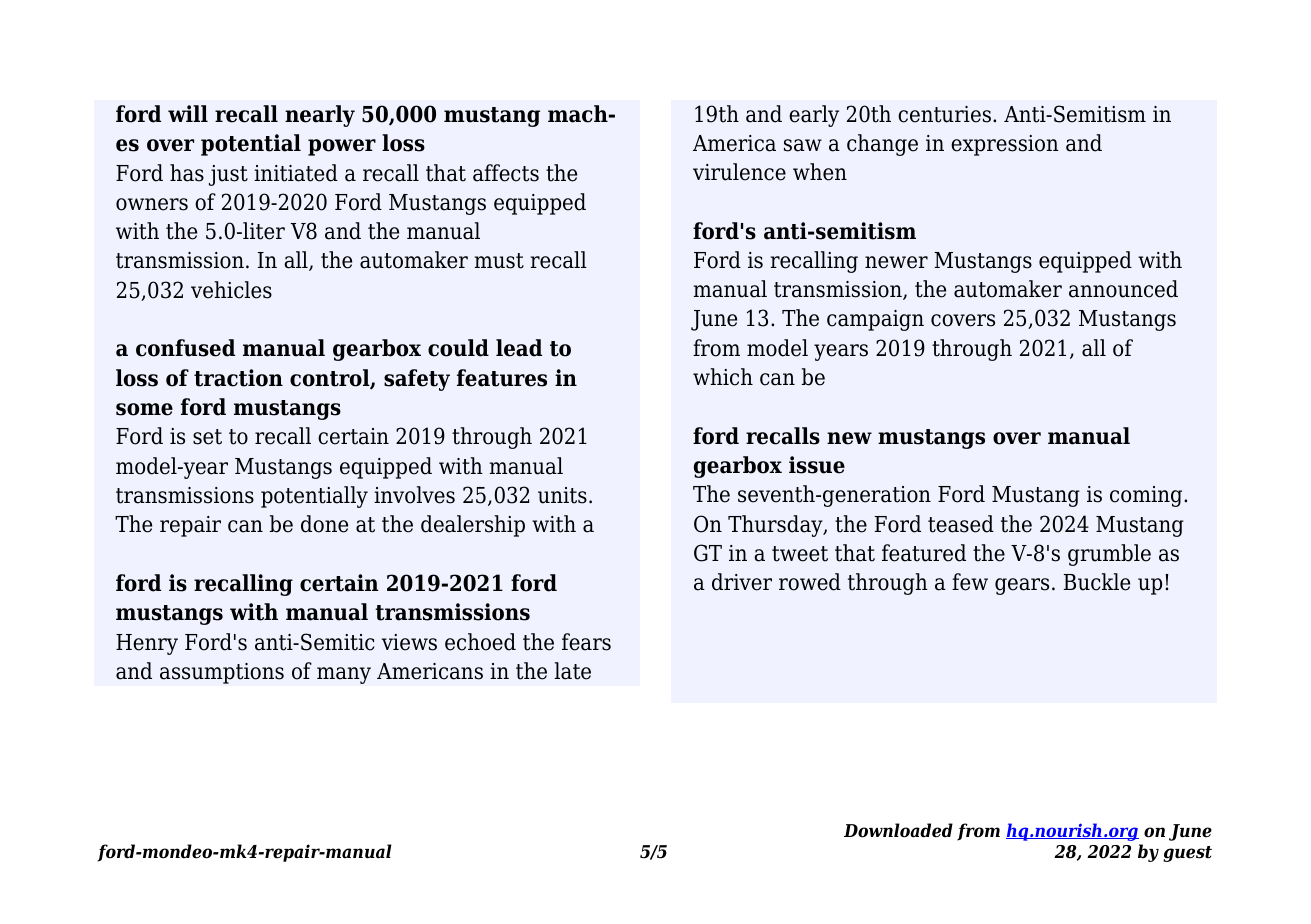 This screenshot has width=1311, height=924. Describe the element at coordinates (898, 830) in the screenshot. I see `Downloaded` at that location.
